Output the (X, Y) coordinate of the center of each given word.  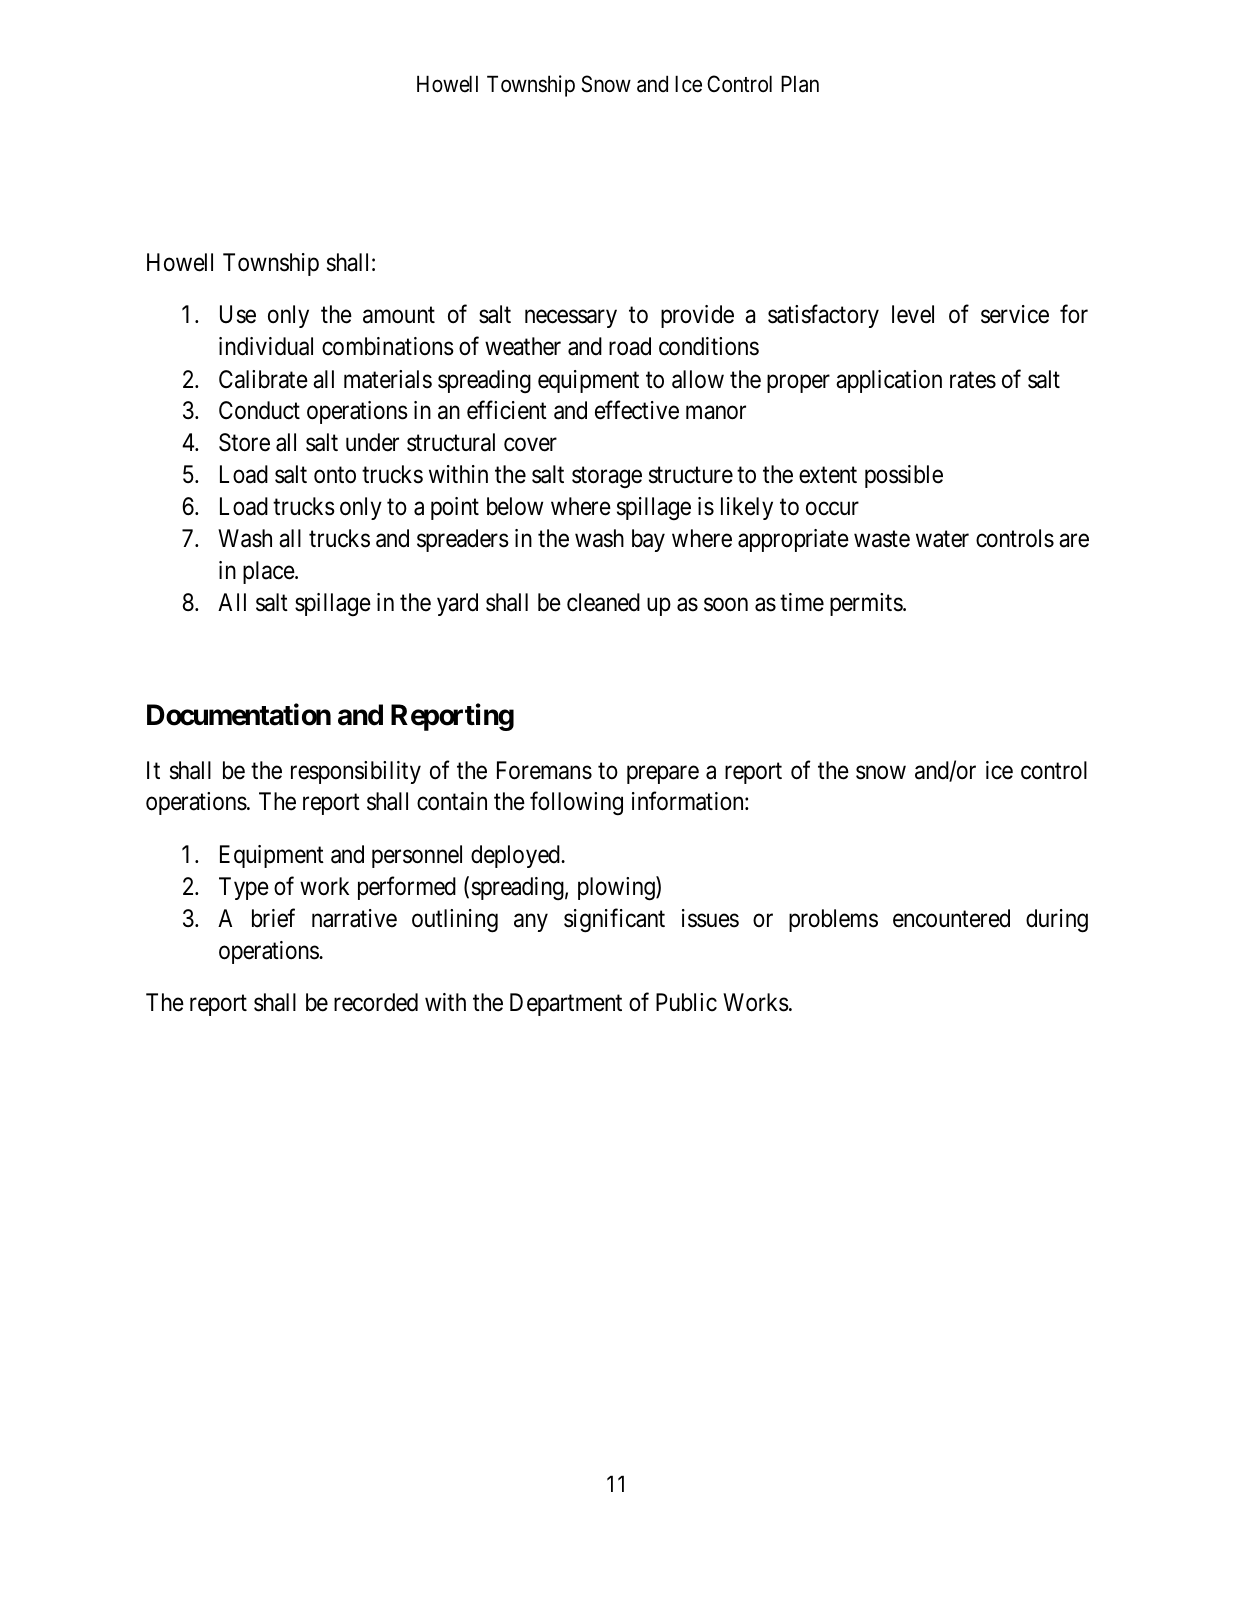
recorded (376, 1002)
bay (648, 540)
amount (399, 315)
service (1015, 314)
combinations (388, 346)
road (630, 346)
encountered (951, 918)
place (269, 572)
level (913, 314)
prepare (663, 775)
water (942, 539)
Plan (800, 84)
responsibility (356, 772)
